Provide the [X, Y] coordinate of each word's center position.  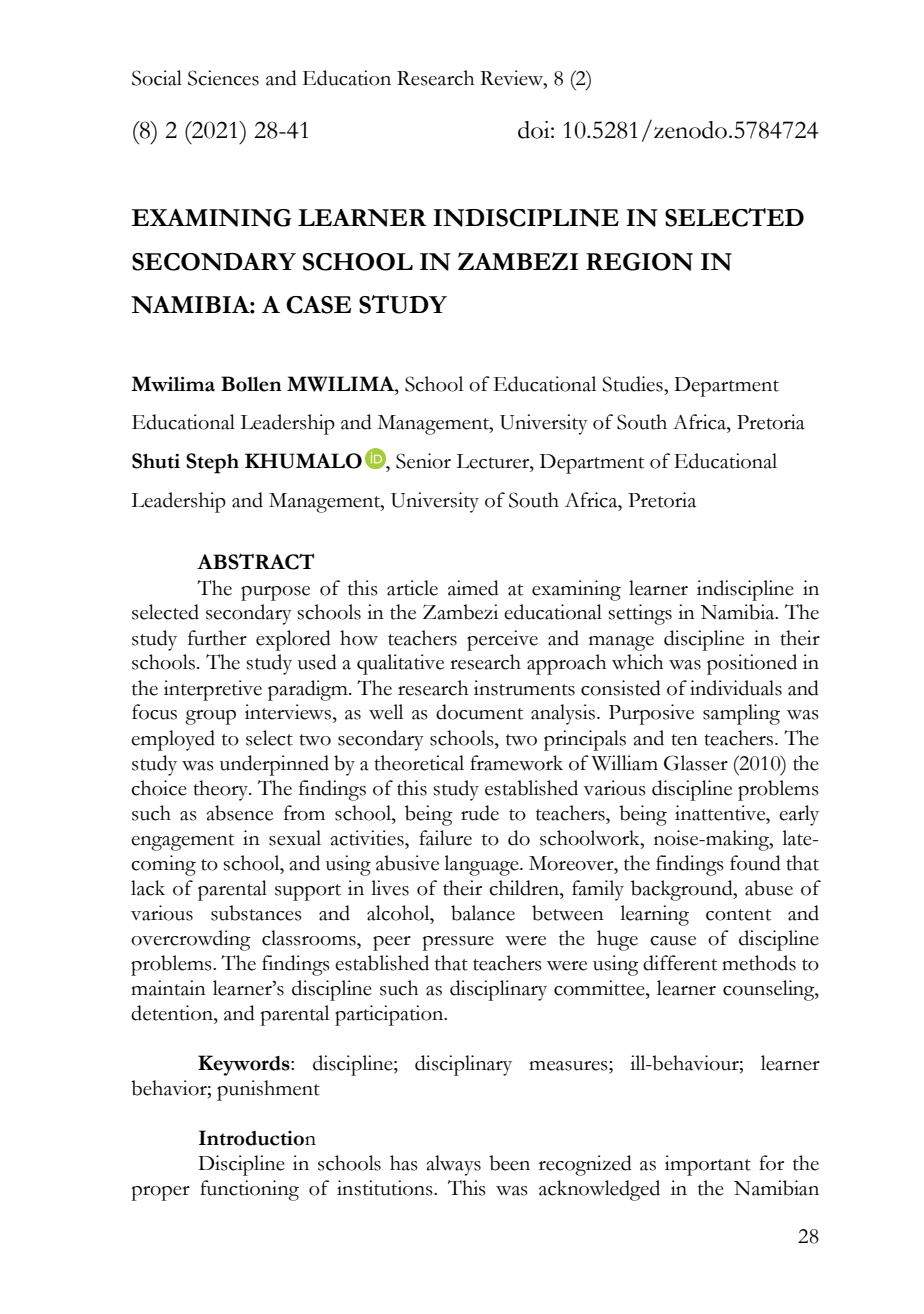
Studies [633, 384]
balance [483, 913]
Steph [212, 463]
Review [512, 78]
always [454, 1165]
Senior [423, 461]
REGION [639, 262]
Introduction [257, 1138]
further [217, 638]
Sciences [223, 78]
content [738, 915]
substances [256, 913]
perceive [502, 640]
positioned [752, 664]
